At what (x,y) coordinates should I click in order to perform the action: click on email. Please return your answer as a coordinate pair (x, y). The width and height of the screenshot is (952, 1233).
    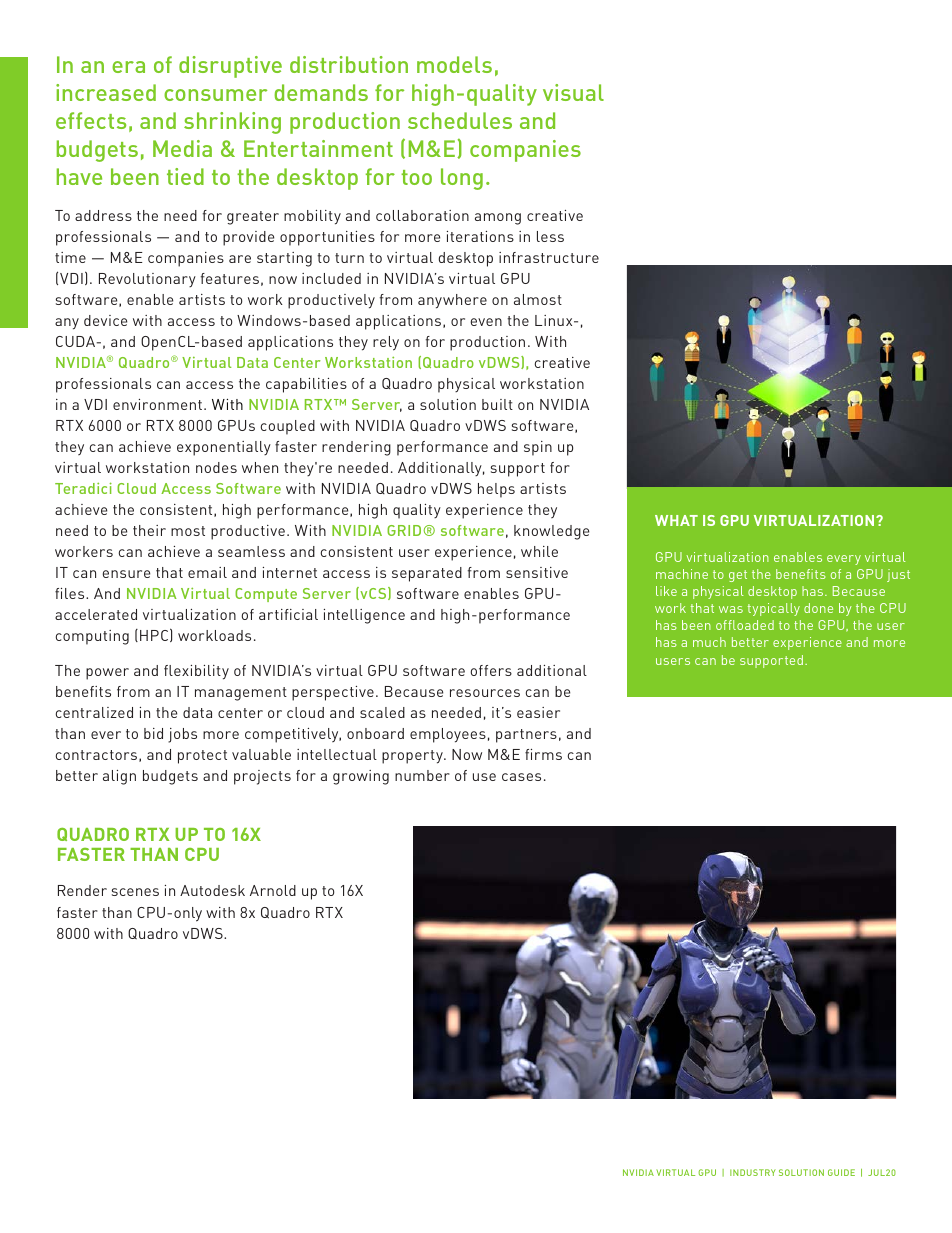
    Looking at the image, I should click on (207, 572).
